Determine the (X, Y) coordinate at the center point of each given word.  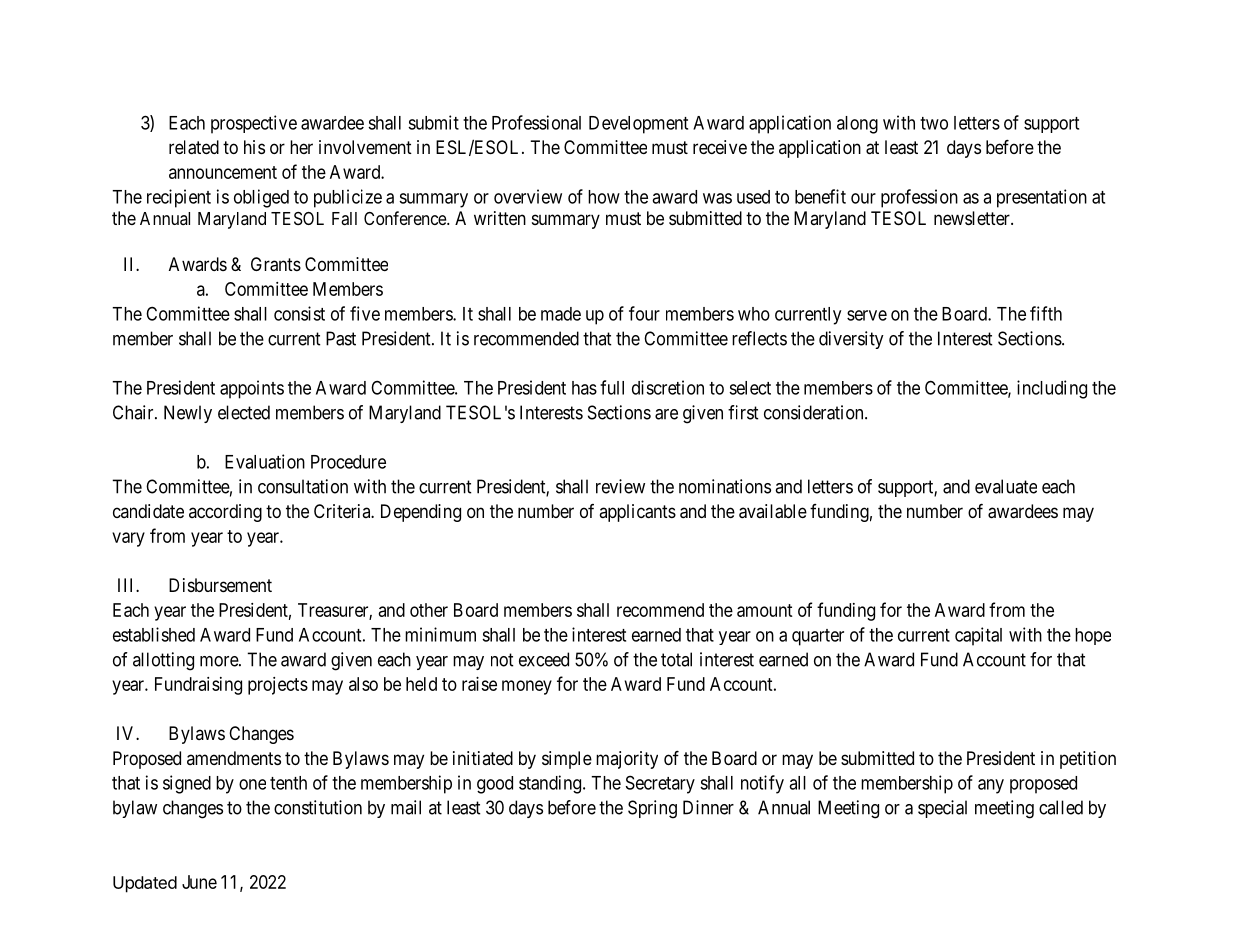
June (199, 882)
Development (638, 125)
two (934, 123)
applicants (637, 513)
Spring (652, 809)
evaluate (1006, 486)
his (254, 147)
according (225, 513)
